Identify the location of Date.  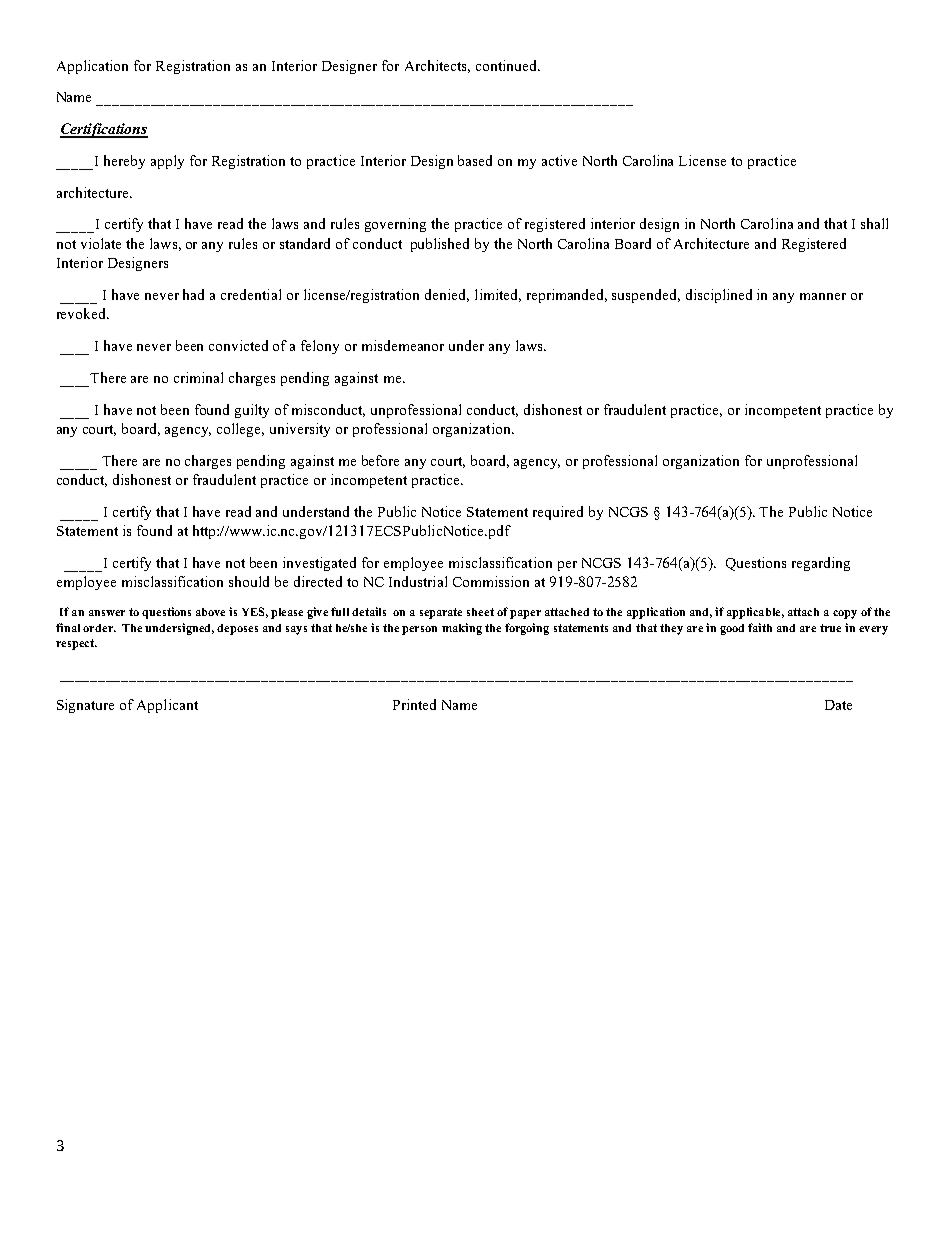
(838, 705).
